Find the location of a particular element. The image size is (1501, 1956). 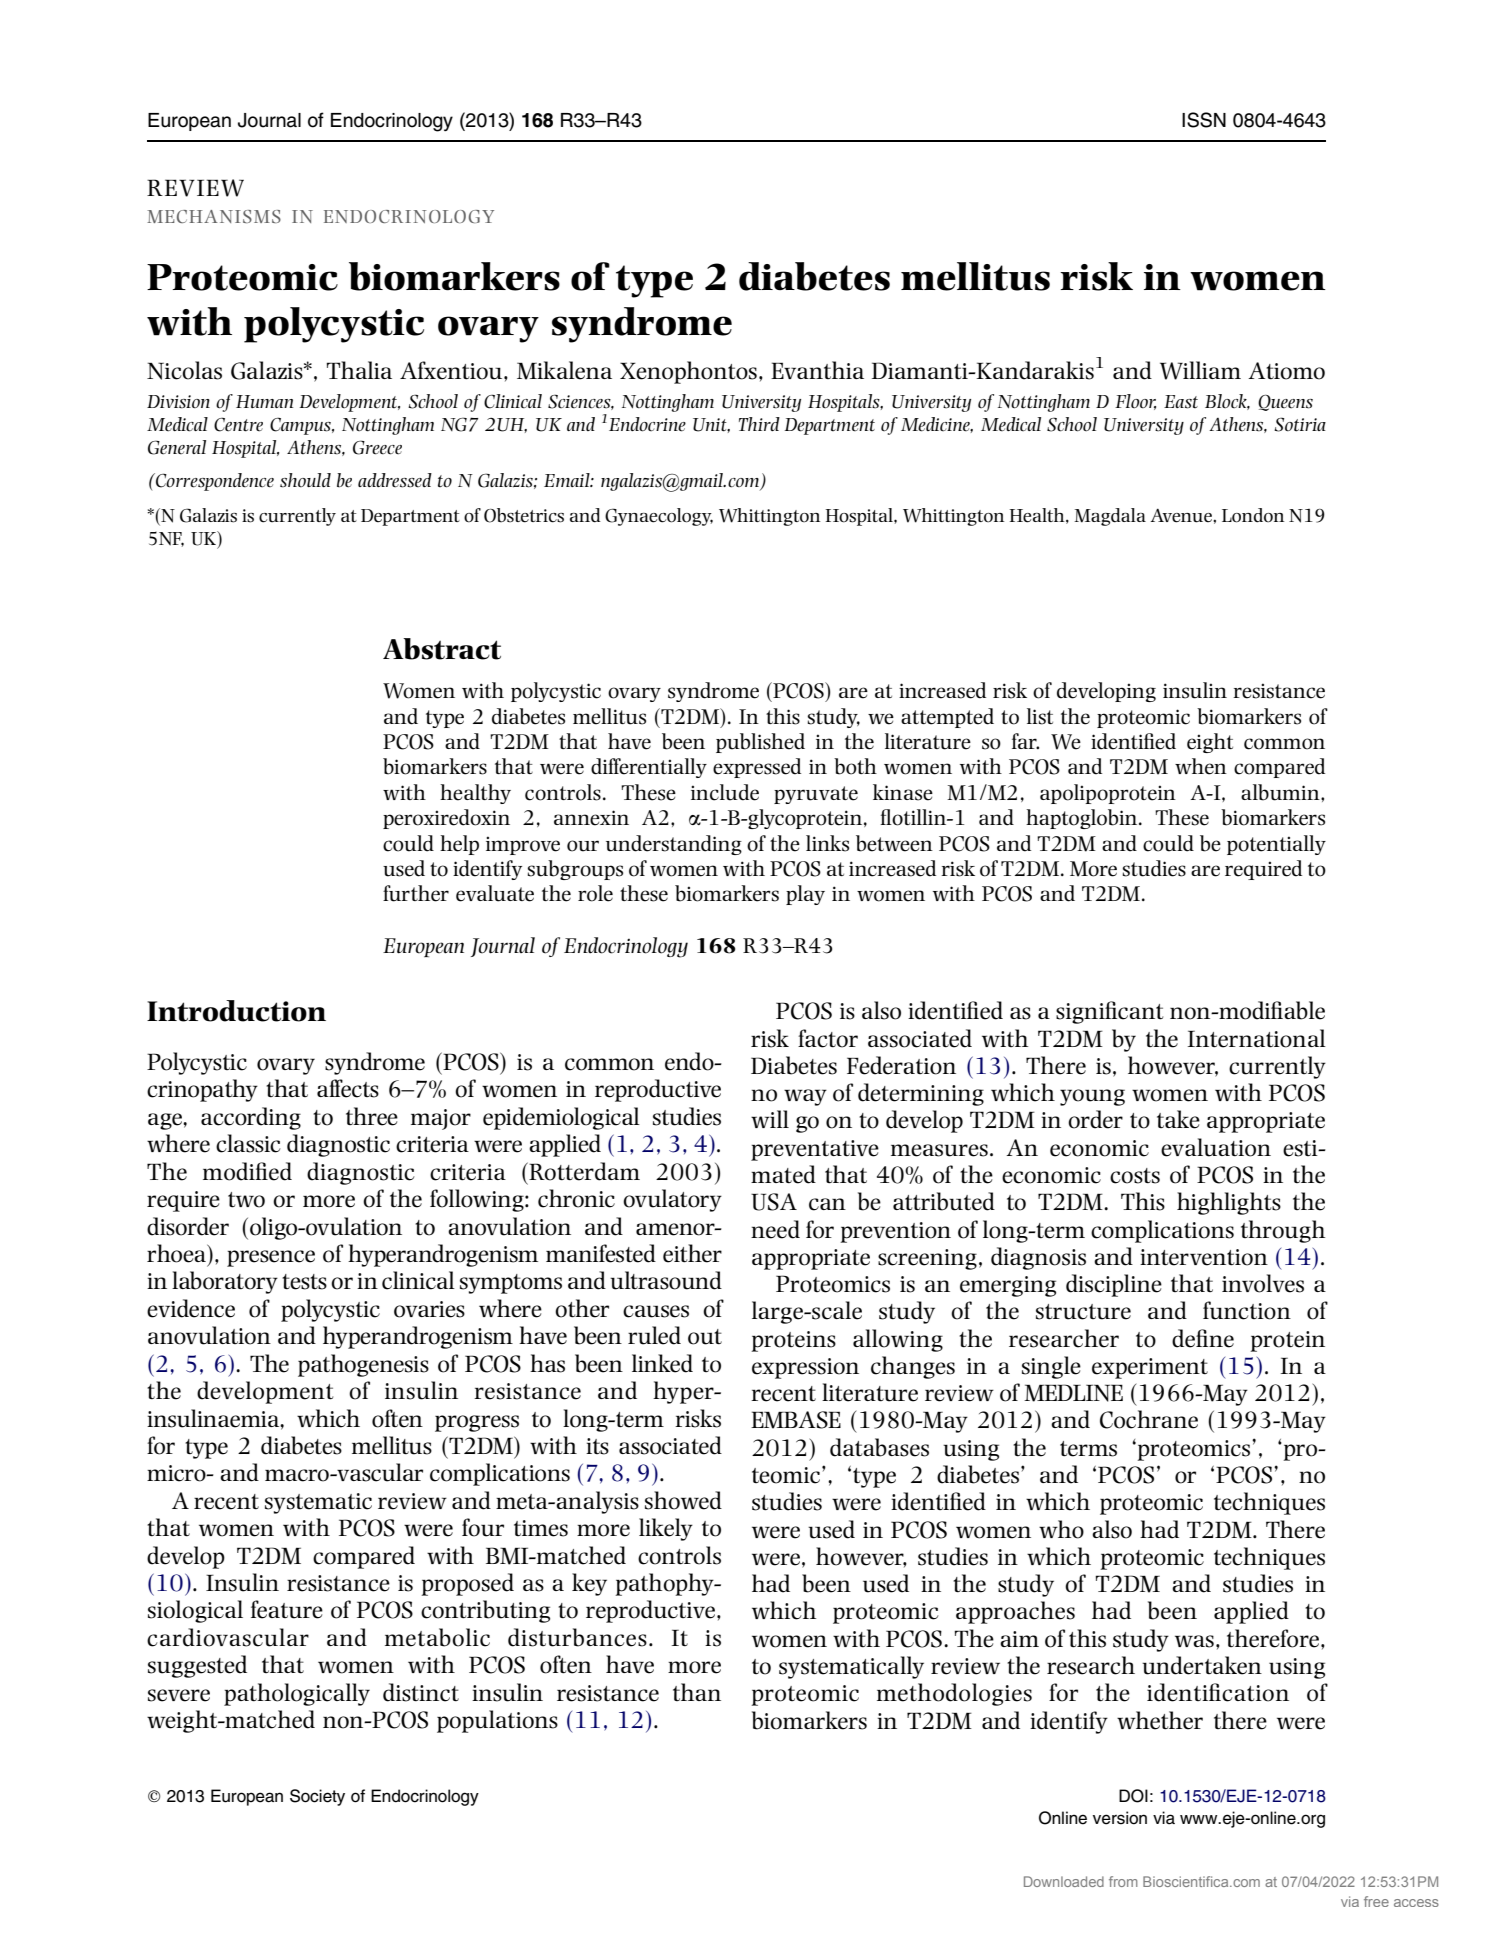

MECHANISMS is located at coordinates (214, 216).
